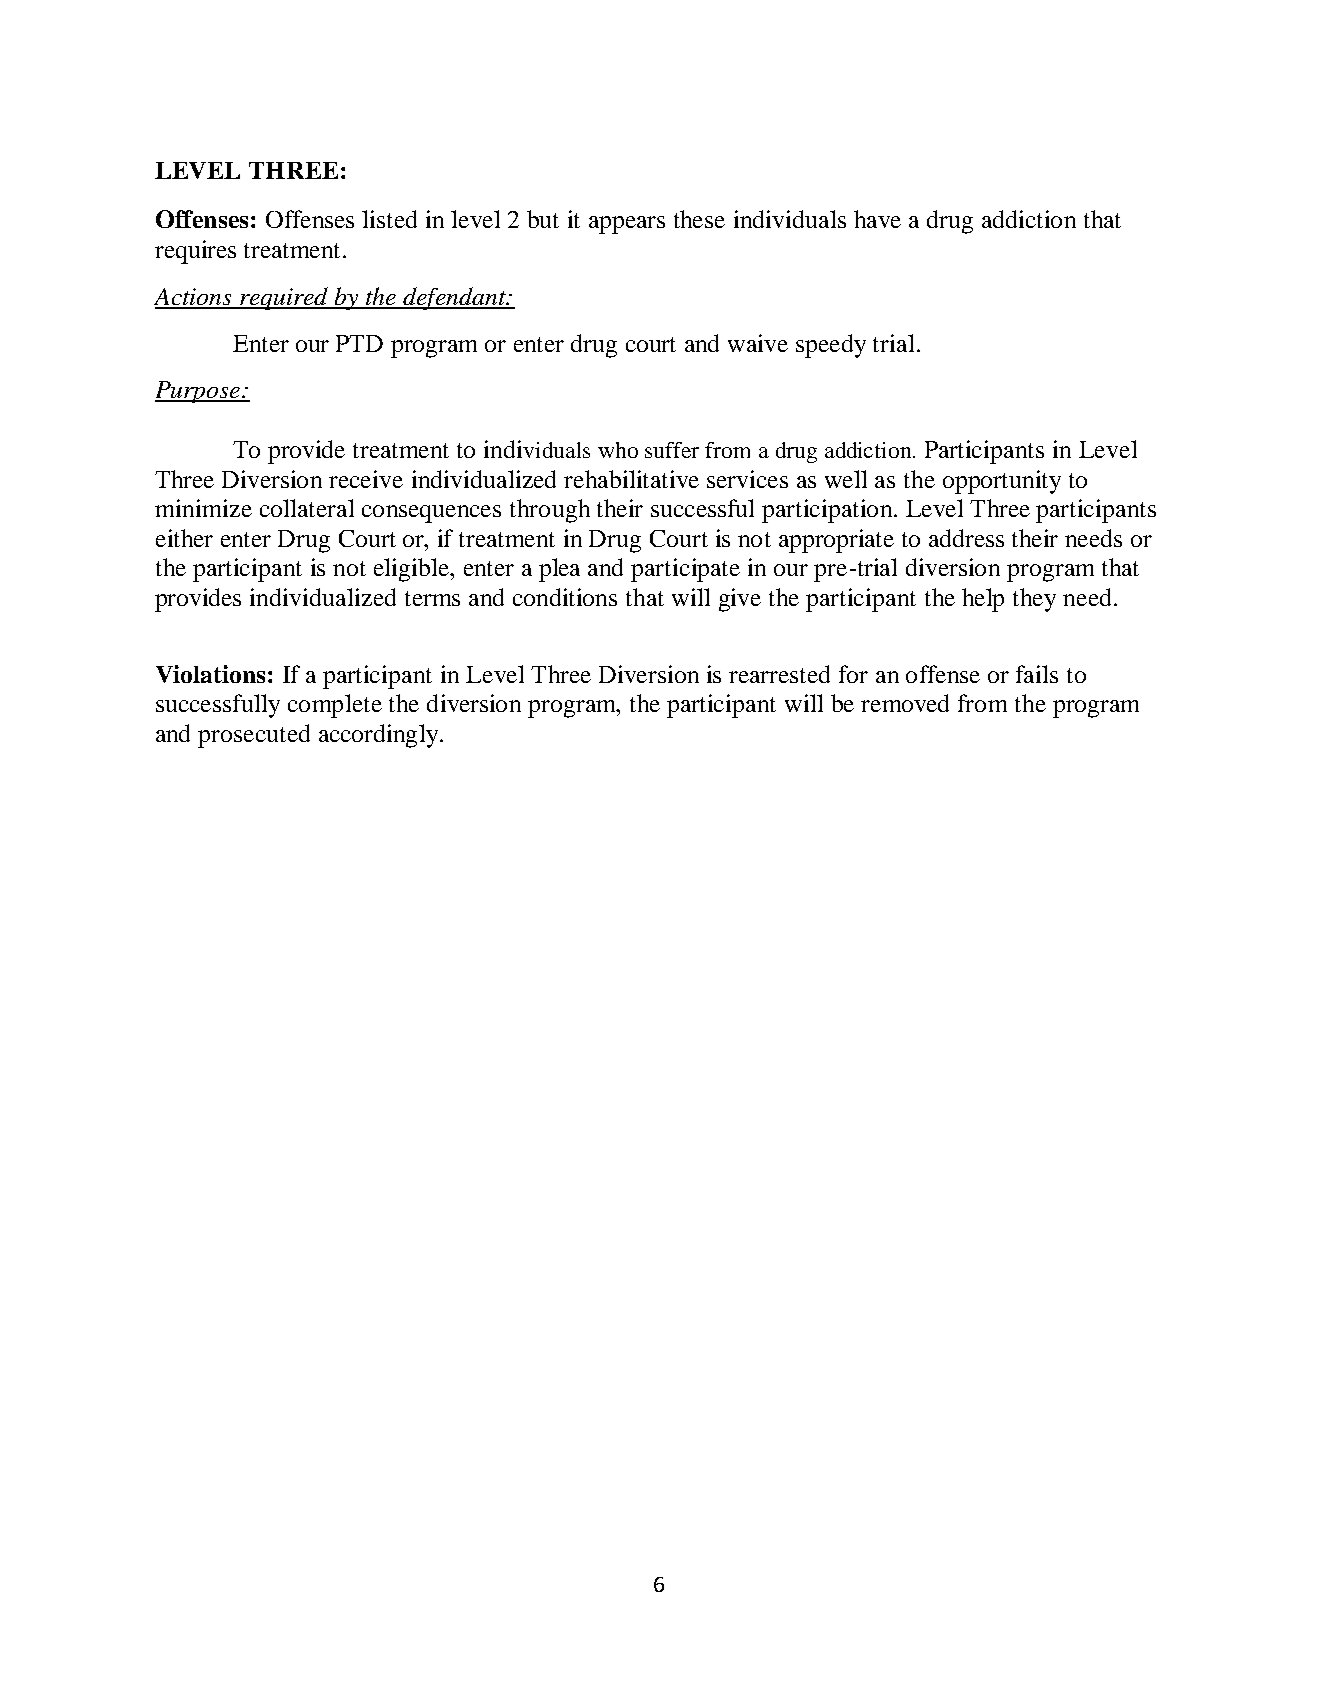 The image size is (1317, 1704). Describe the element at coordinates (254, 736) in the screenshot. I see `prosecuted` at that location.
